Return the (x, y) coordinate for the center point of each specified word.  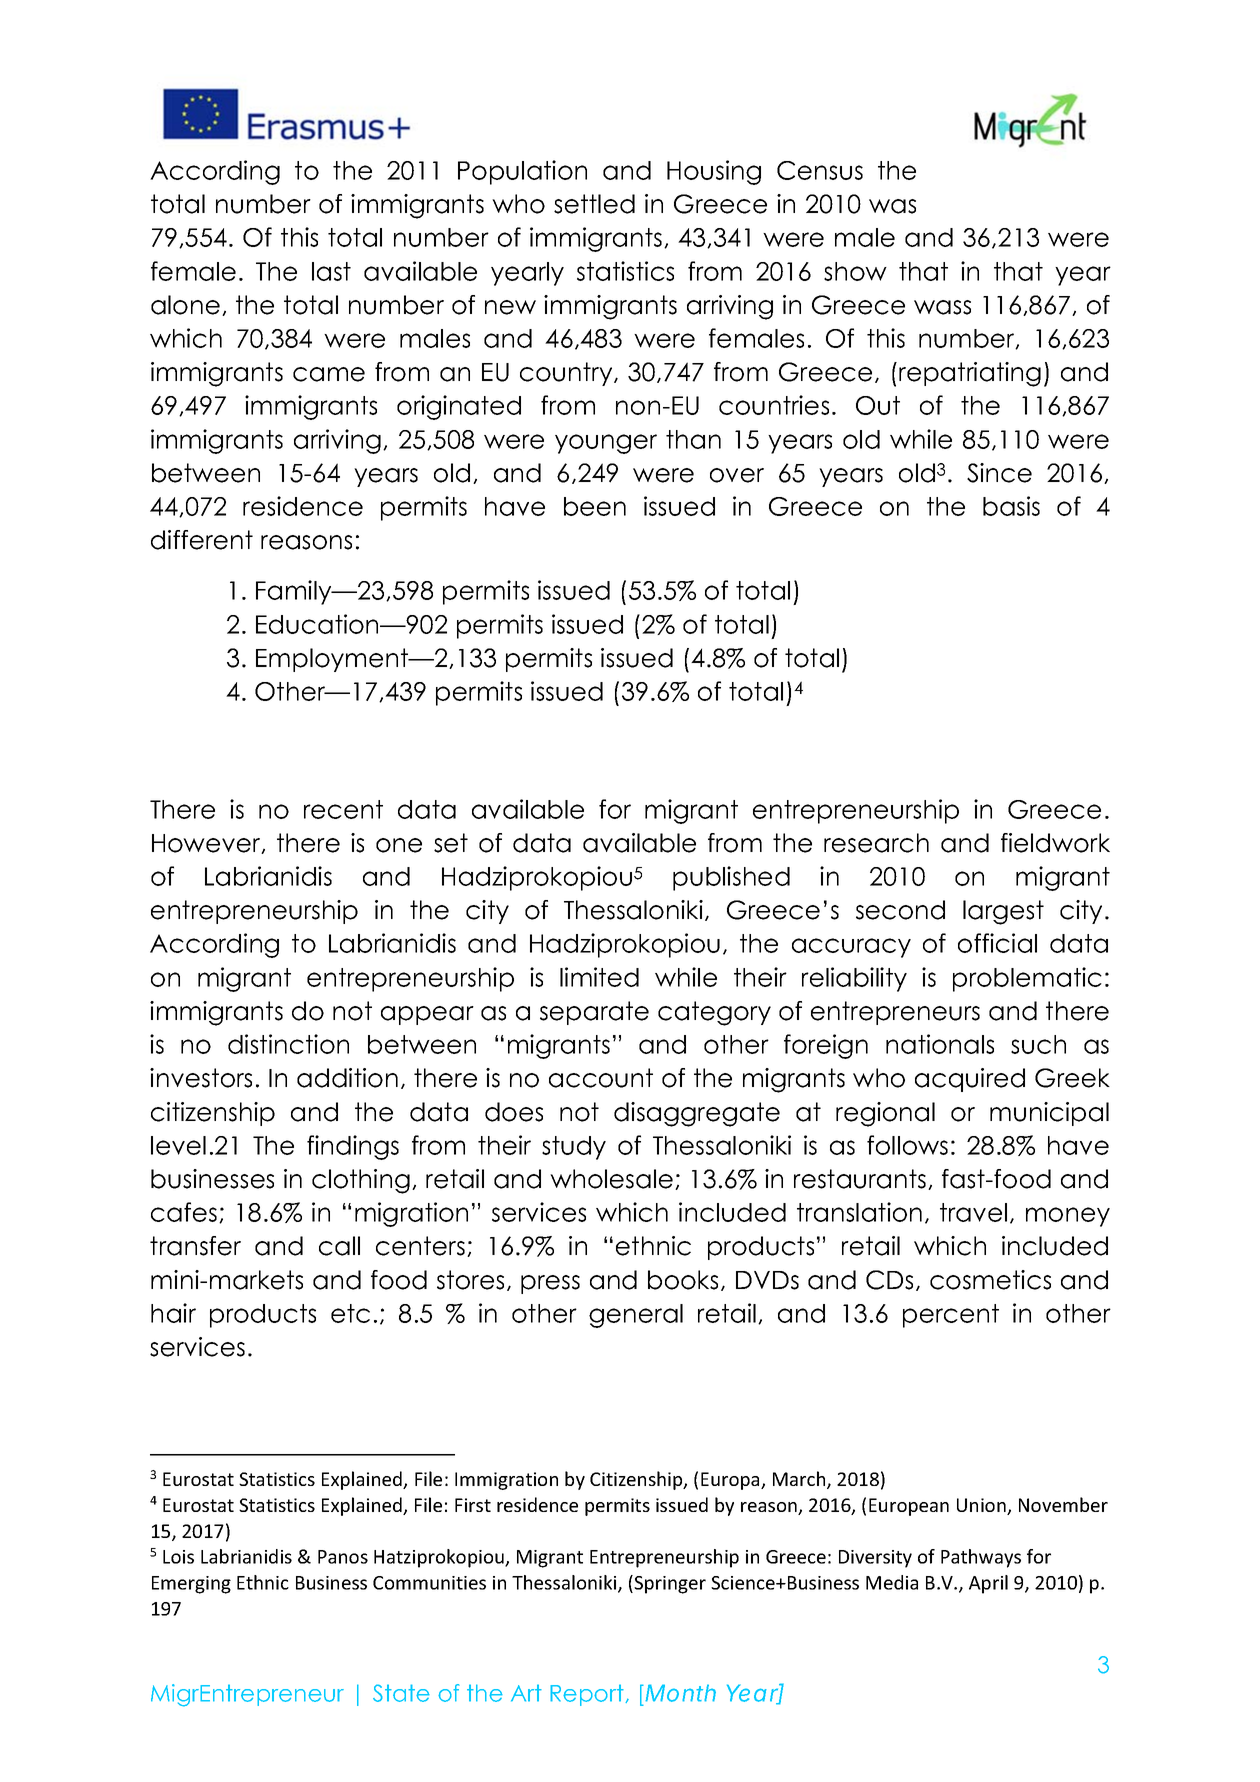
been (595, 506)
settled (594, 204)
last (331, 271)
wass (942, 307)
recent (343, 809)
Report (588, 1695)
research (876, 843)
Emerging (191, 1585)
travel (973, 1212)
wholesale (611, 1179)
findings (353, 1147)
